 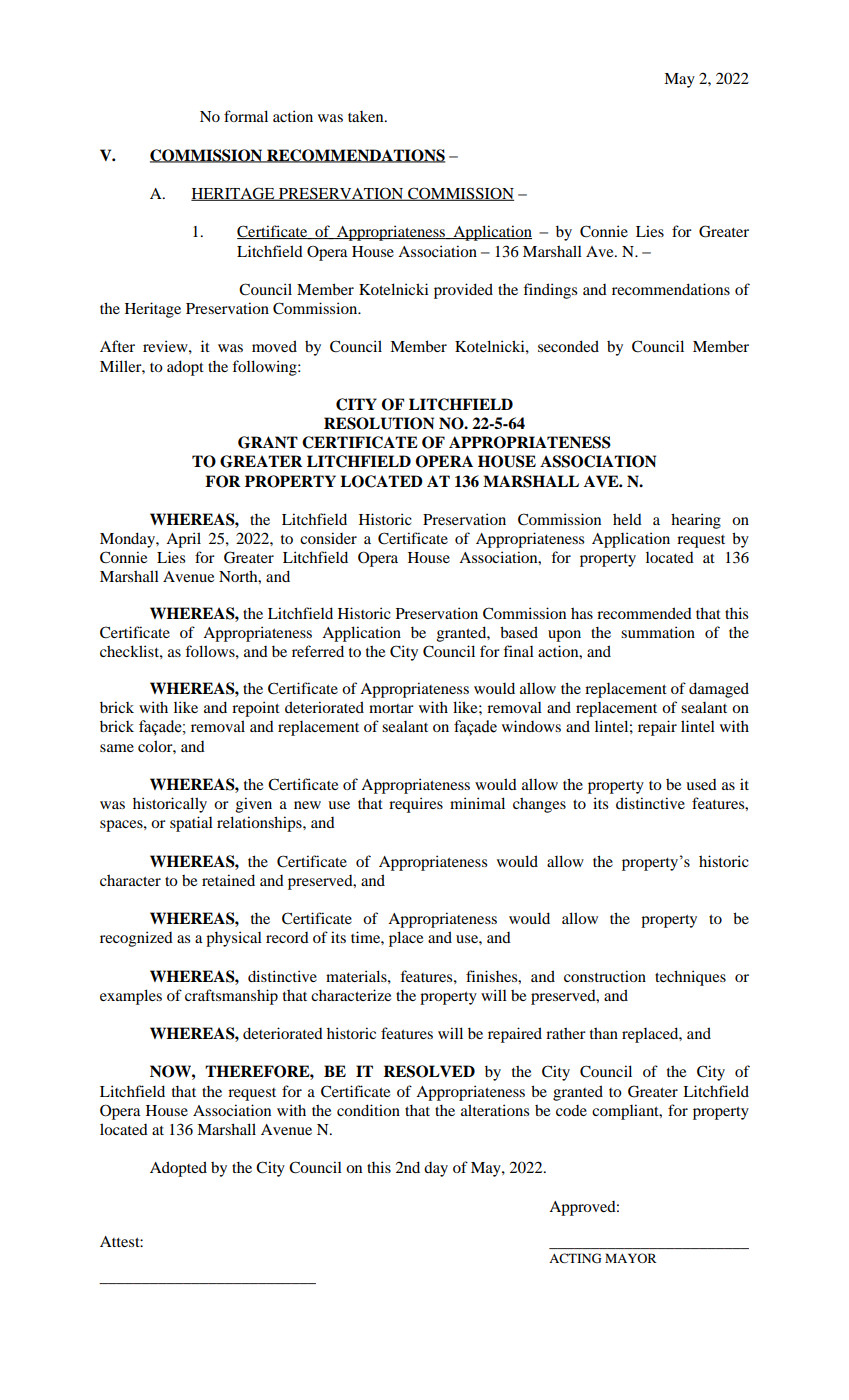 What do you see at coordinates (246, 116) in the screenshot?
I see `formal` at bounding box center [246, 116].
